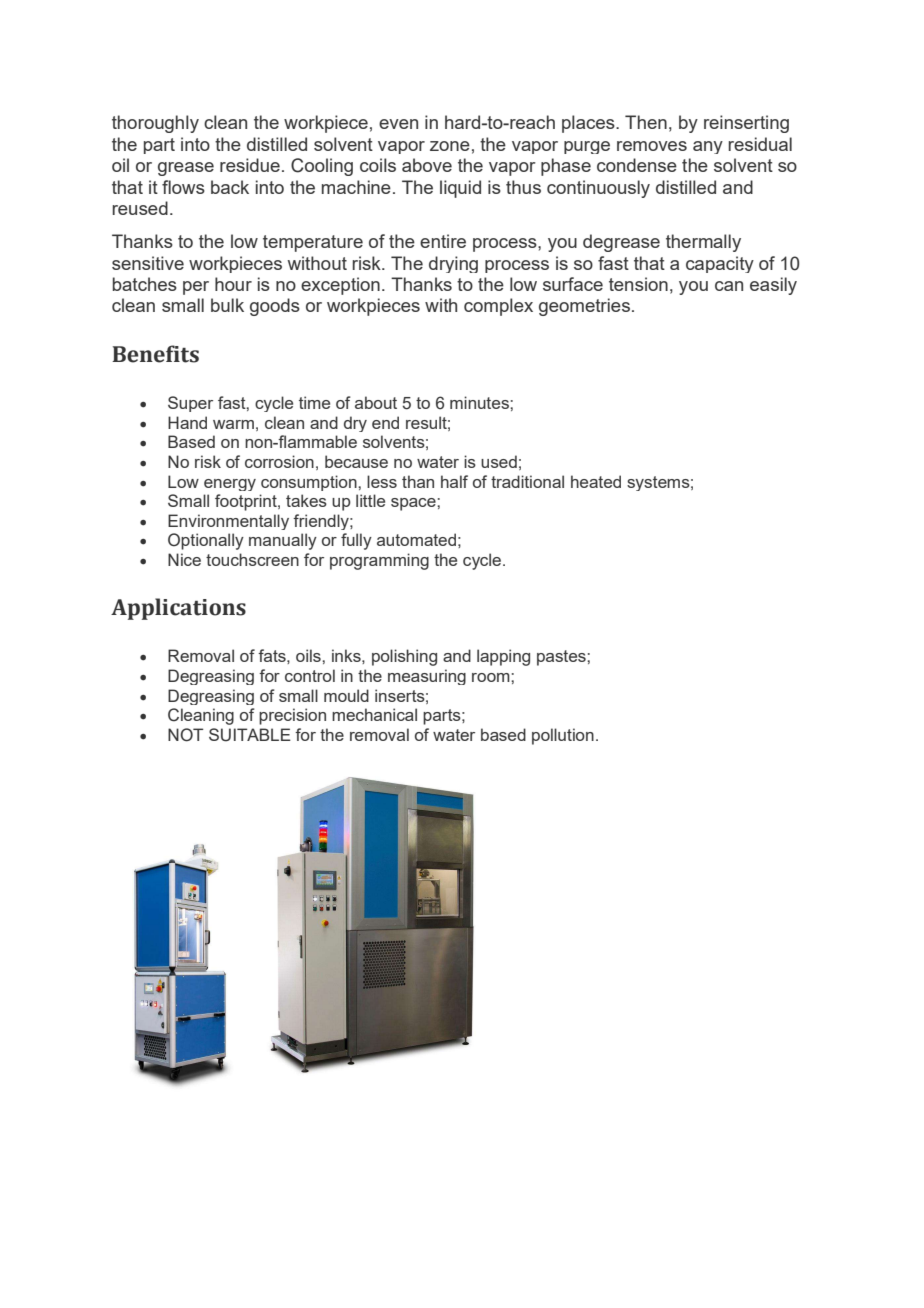 The image size is (924, 1308). What do you see at coordinates (562, 658) in the screenshot?
I see `pastes` at bounding box center [562, 658].
